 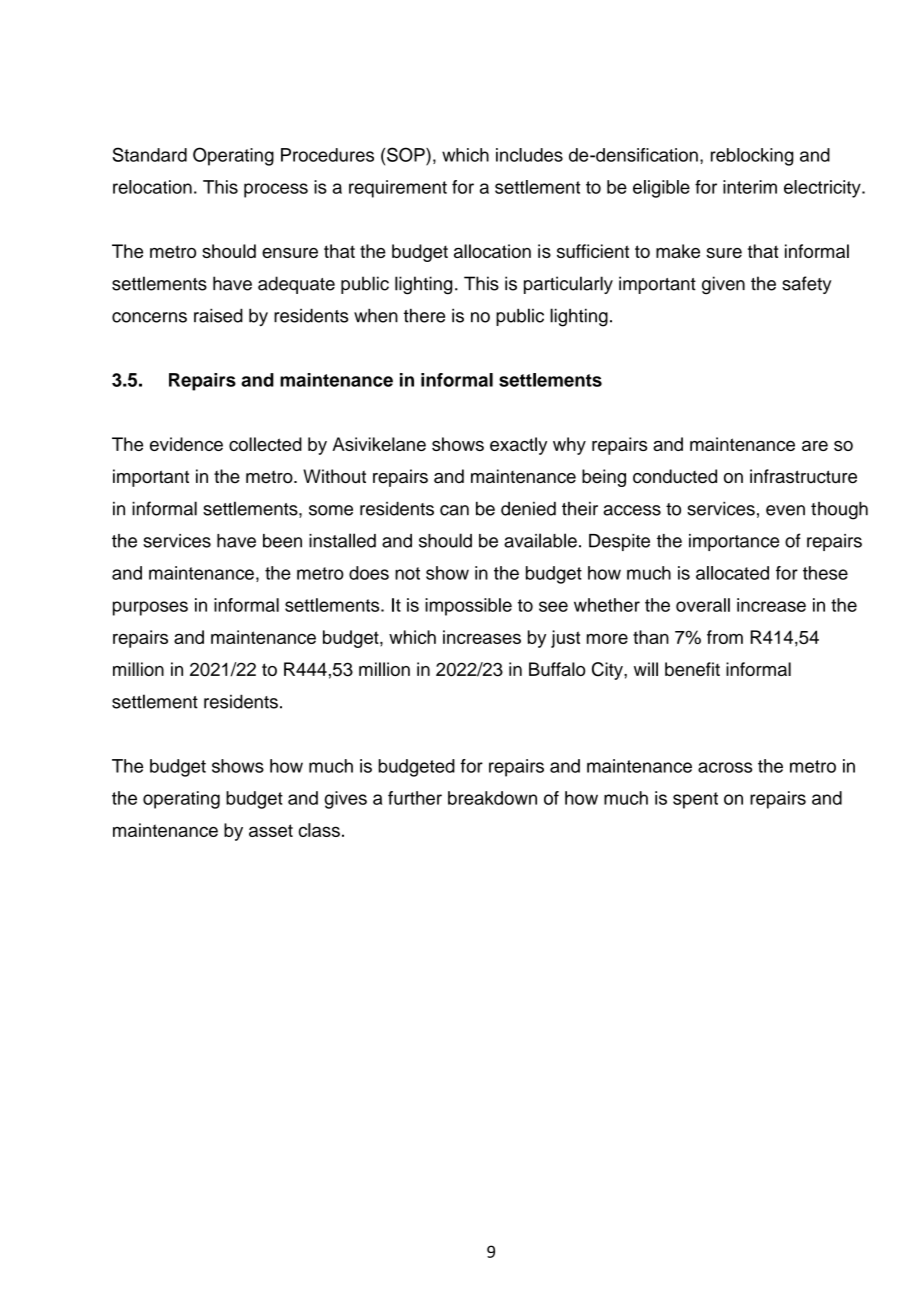 What do you see at coordinates (150, 608) in the screenshot?
I see `purposes` at bounding box center [150, 608].
